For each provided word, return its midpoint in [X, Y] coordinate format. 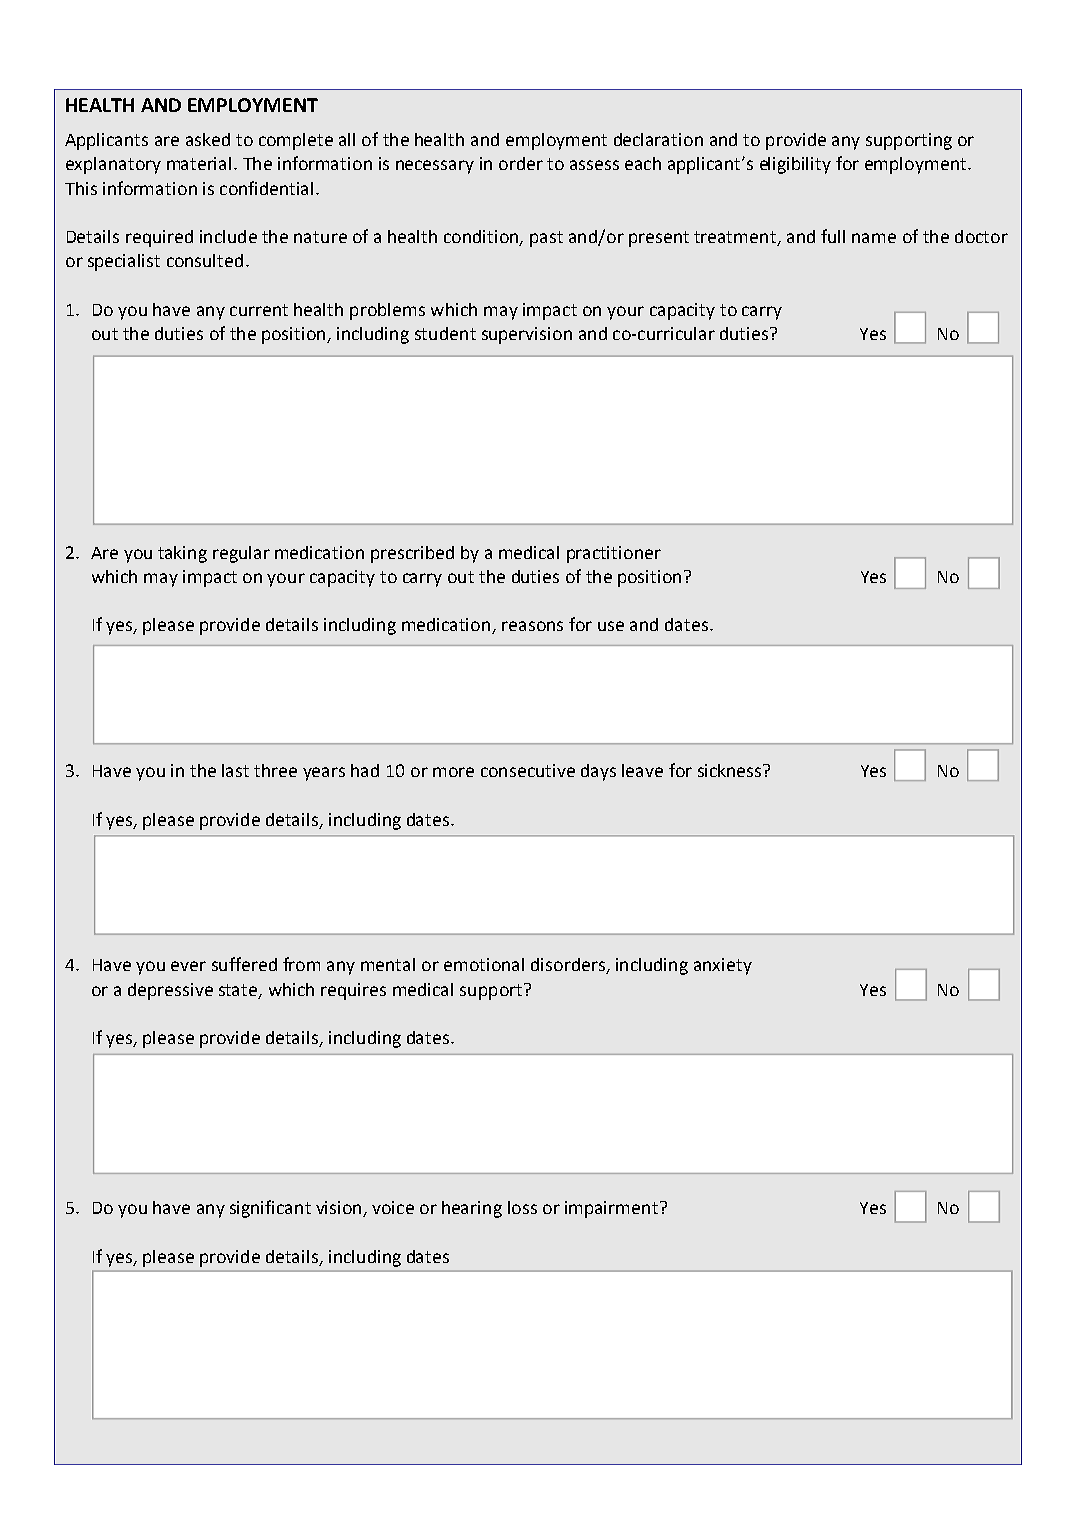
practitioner [614, 554]
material [199, 163]
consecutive [528, 770]
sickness [731, 770]
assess [594, 165]
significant [270, 1209]
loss [522, 1207]
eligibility [795, 165]
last [235, 770]
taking [182, 554]
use [611, 626]
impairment [611, 1209]
